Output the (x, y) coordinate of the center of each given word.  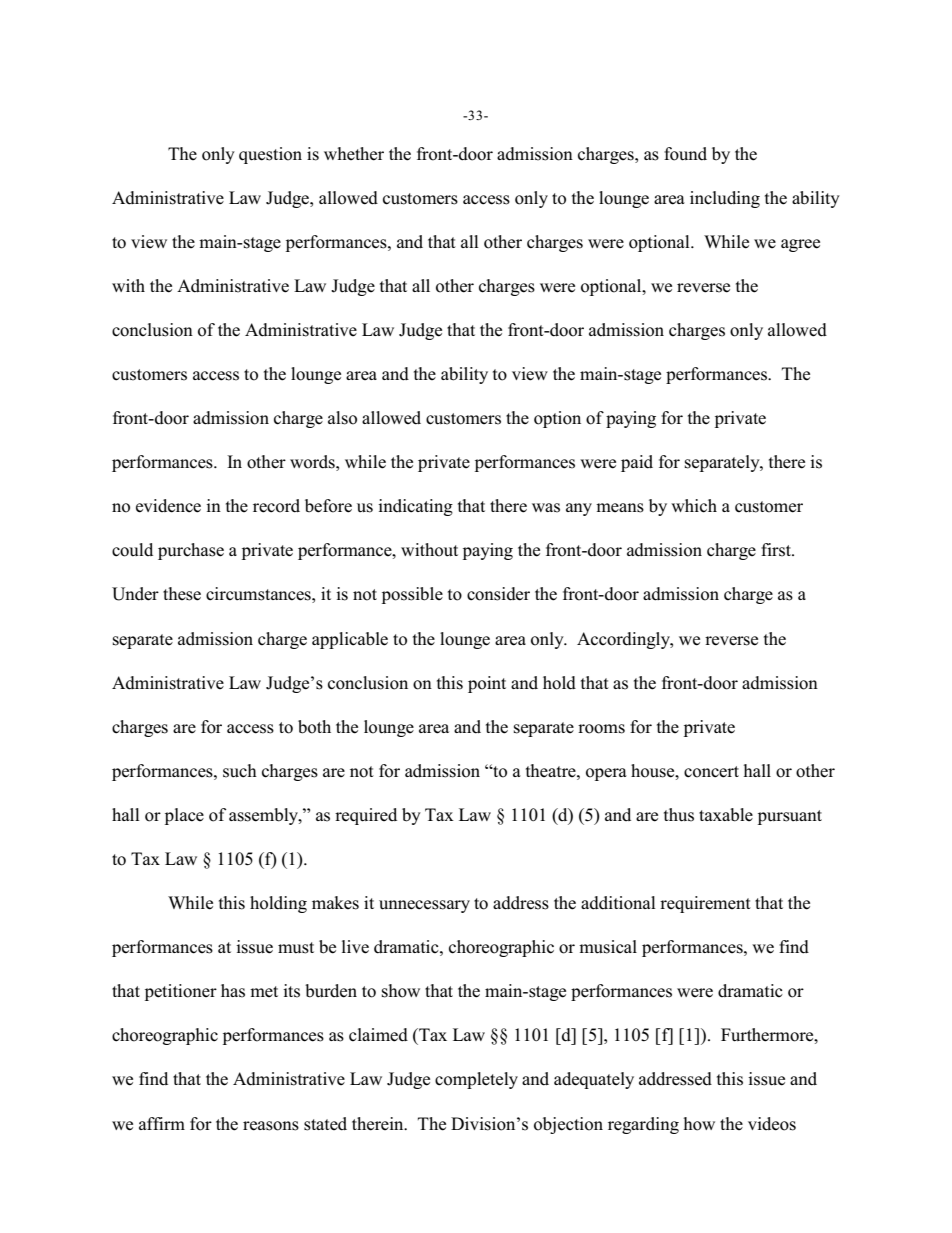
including (725, 199)
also (342, 418)
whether (354, 154)
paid (637, 463)
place (184, 816)
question (270, 155)
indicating (415, 507)
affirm (162, 1123)
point (487, 684)
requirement (705, 904)
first (777, 550)
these (182, 594)
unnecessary (424, 906)
